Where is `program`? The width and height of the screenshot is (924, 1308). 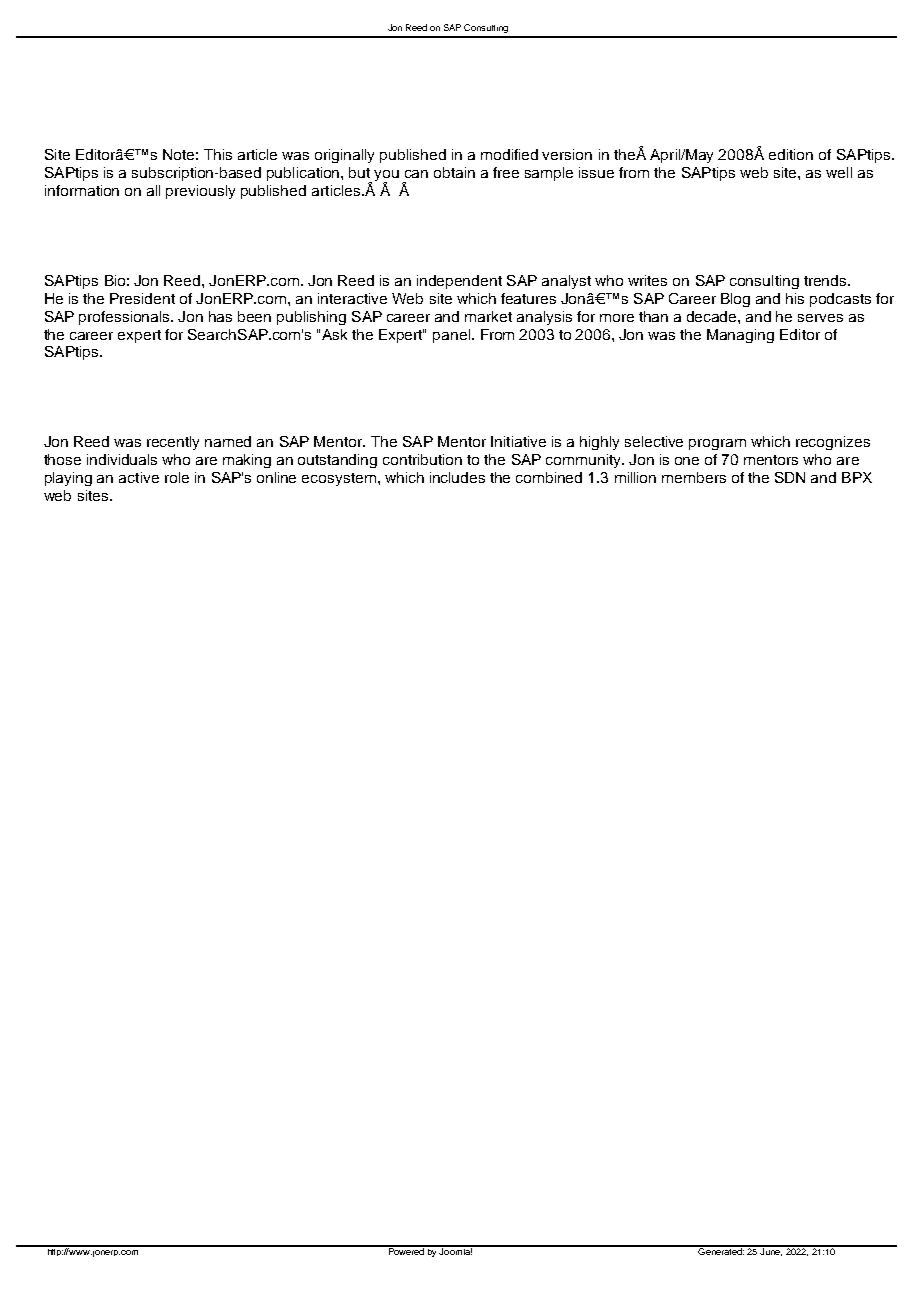
program is located at coordinates (717, 444).
